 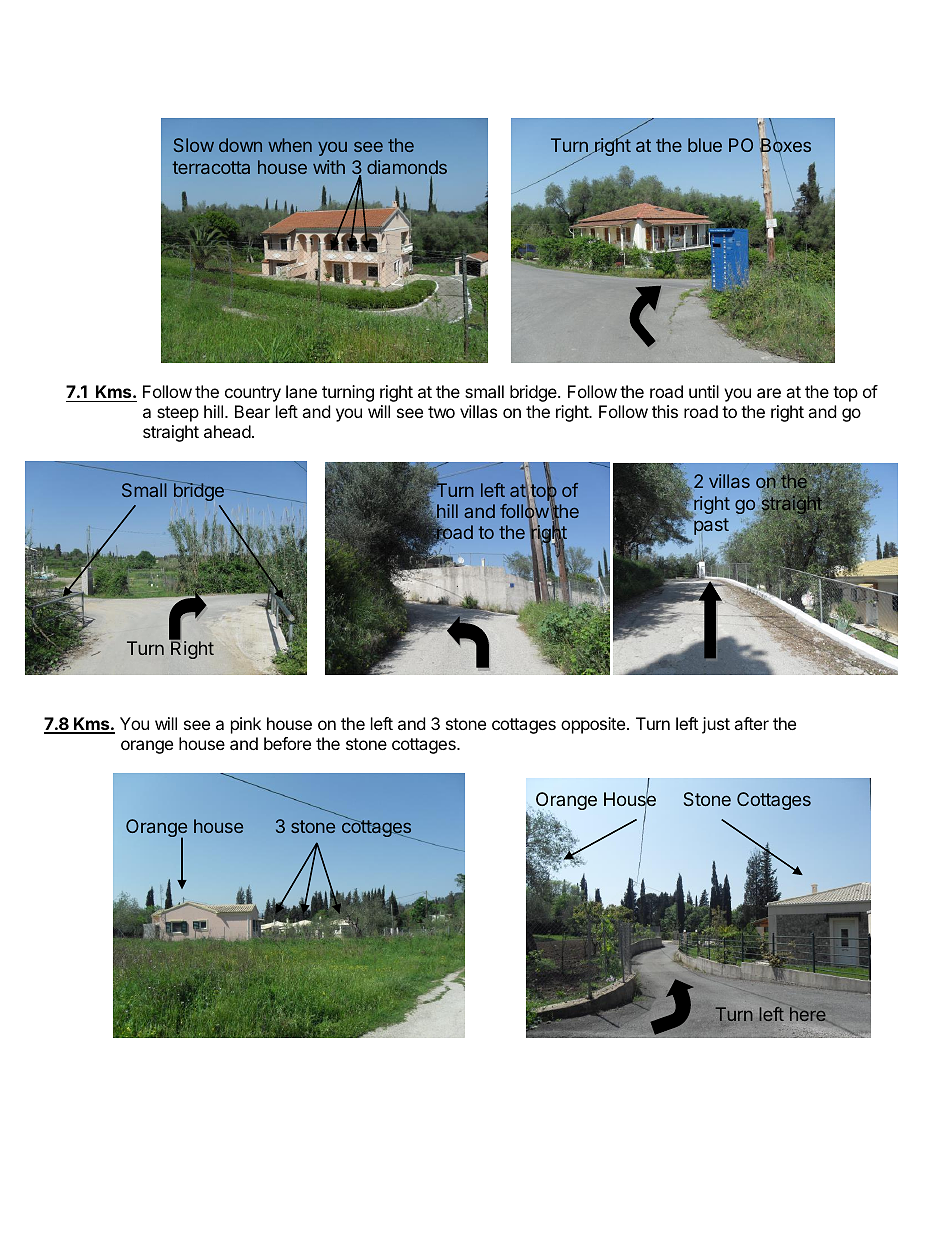 What do you see at coordinates (751, 723) in the screenshot?
I see `after` at bounding box center [751, 723].
